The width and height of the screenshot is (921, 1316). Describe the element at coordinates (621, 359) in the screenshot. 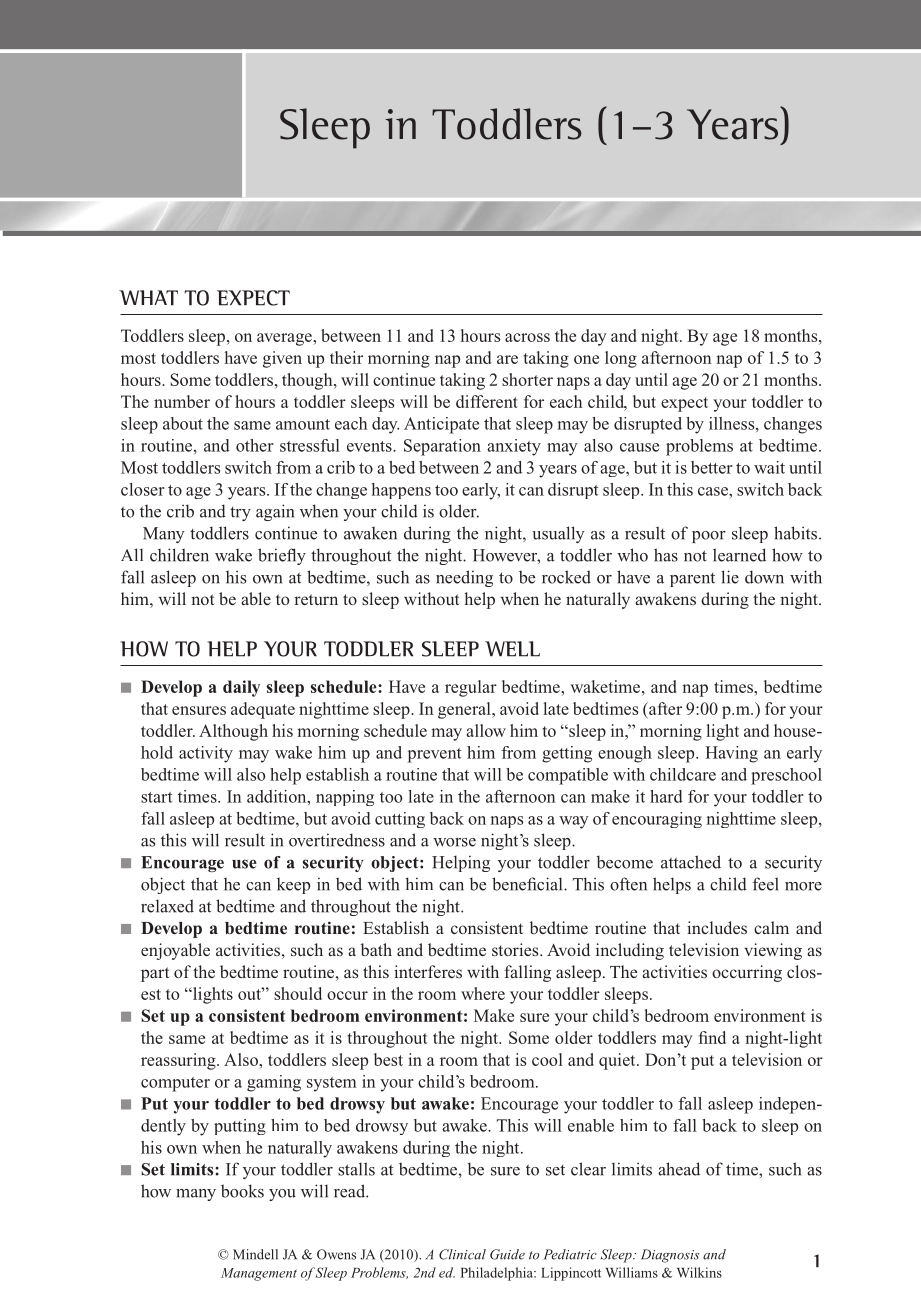

I see `long` at that location.
